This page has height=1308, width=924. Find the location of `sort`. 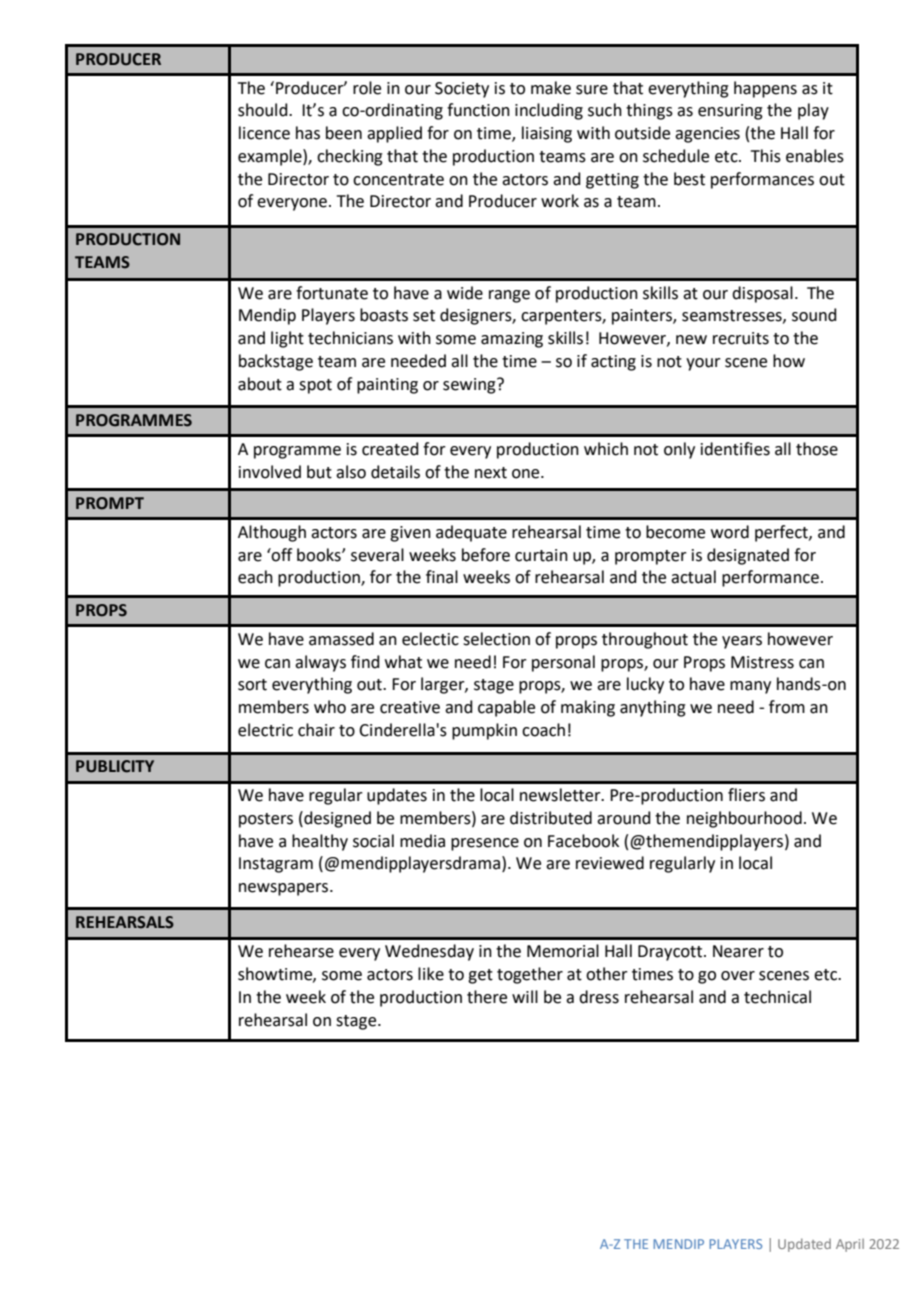

sort is located at coordinates (252, 685).
